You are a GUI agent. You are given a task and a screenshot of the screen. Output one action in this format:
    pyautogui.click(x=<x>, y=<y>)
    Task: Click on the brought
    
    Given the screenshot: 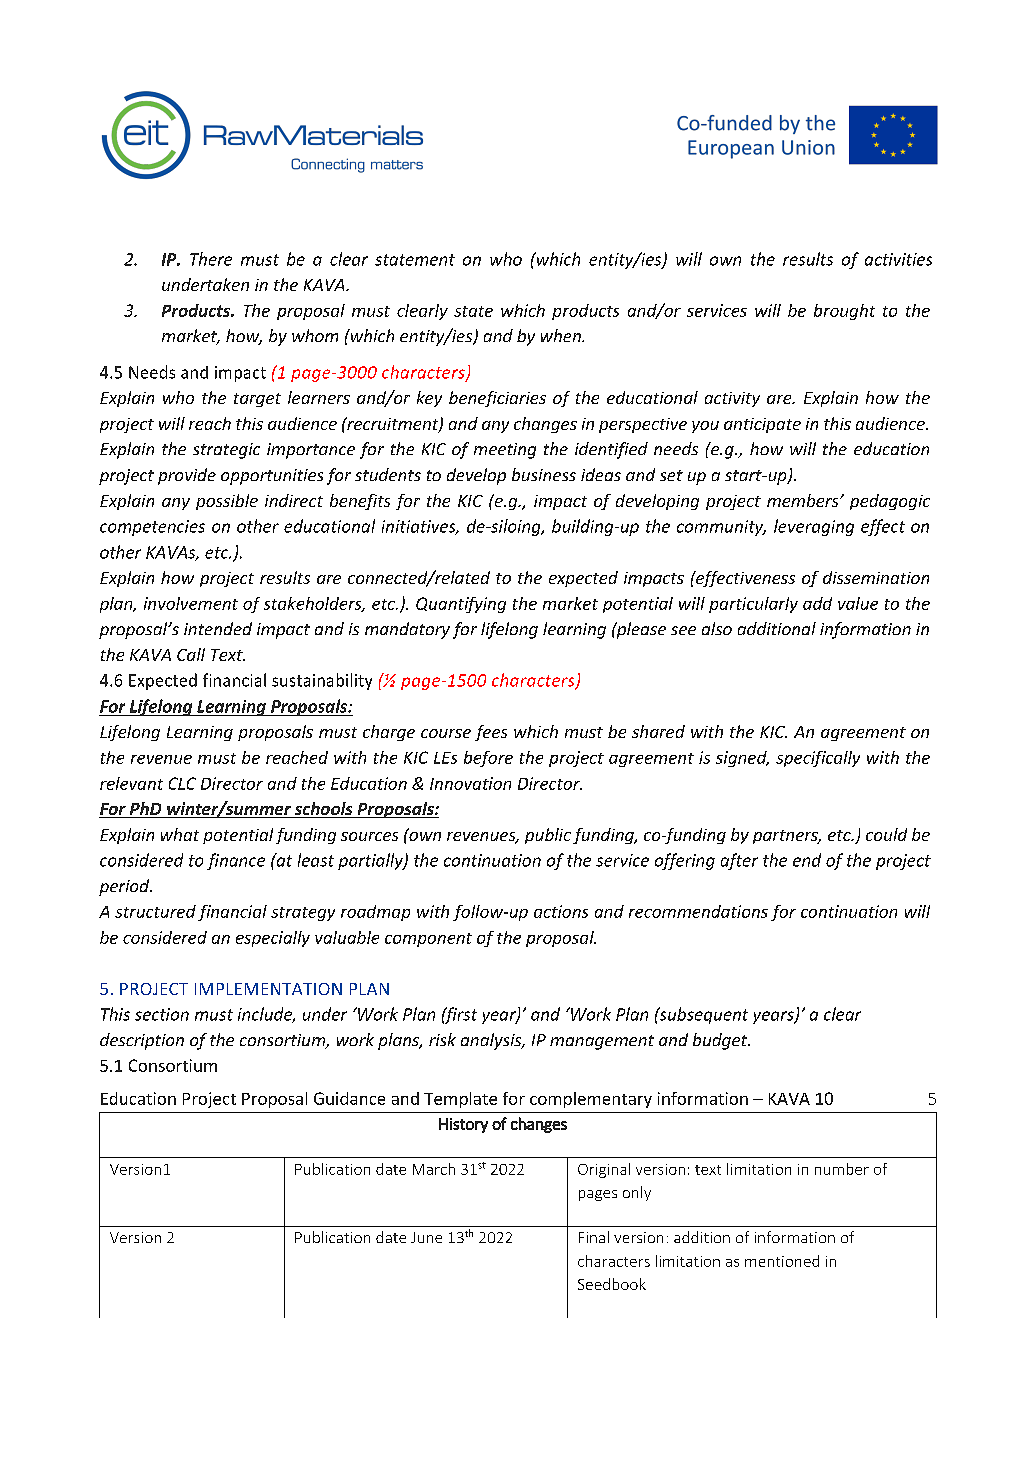 What is the action you would take?
    pyautogui.click(x=844, y=312)
